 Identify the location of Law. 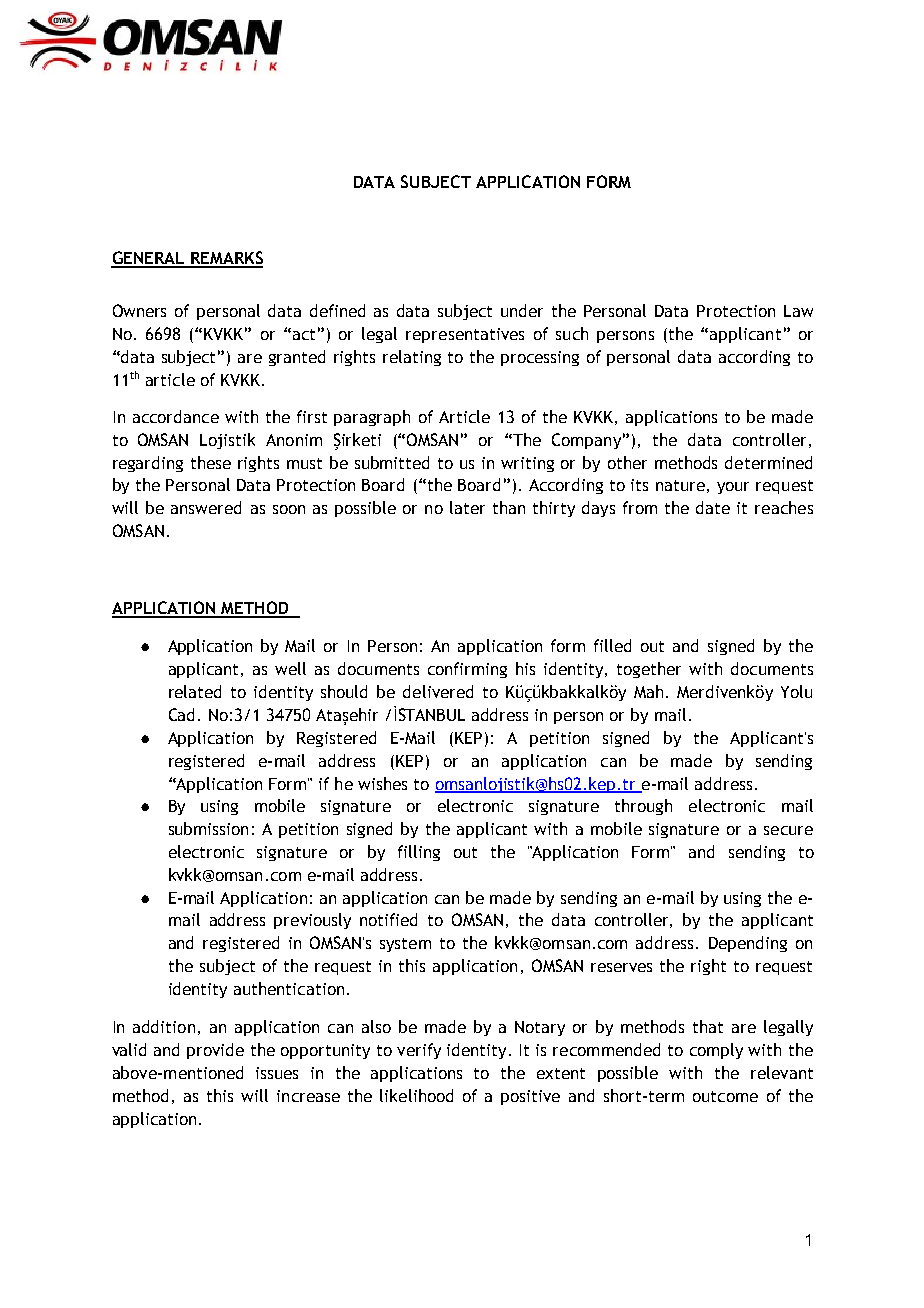
(798, 311).
